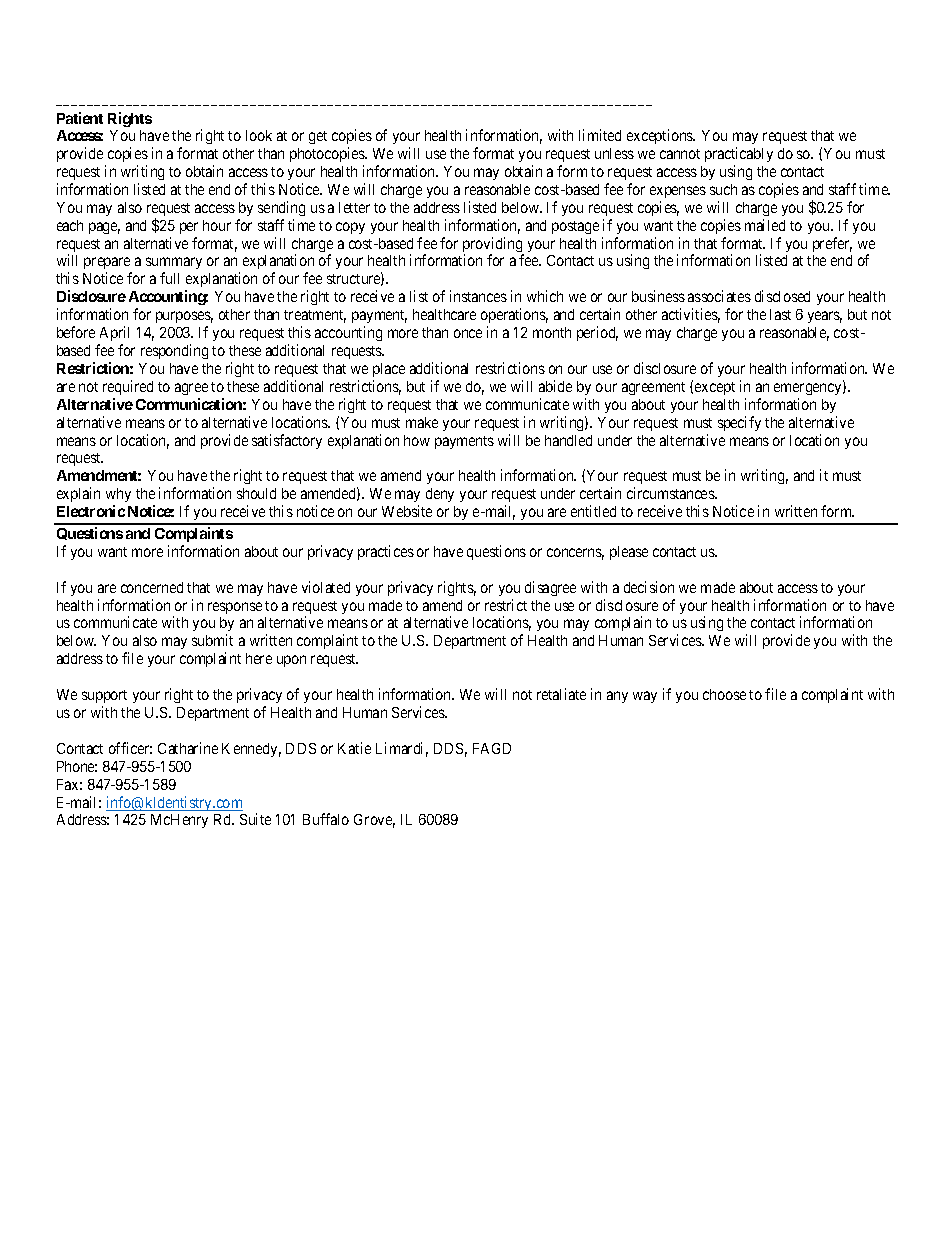 This page has width=952, height=1233. Describe the element at coordinates (389, 370) in the page. I see `place` at that location.
